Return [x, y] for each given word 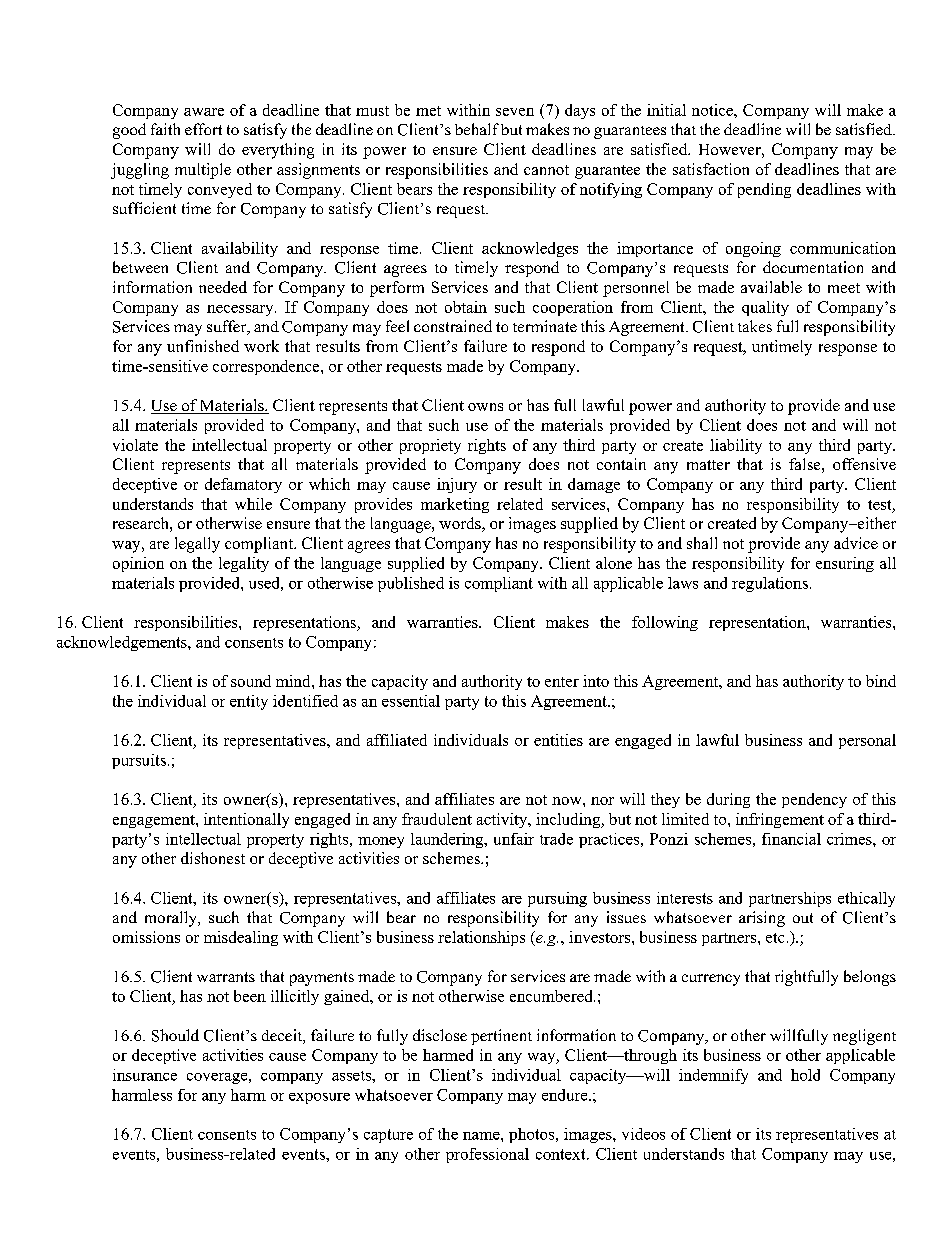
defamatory [243, 485]
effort [203, 129]
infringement [780, 820]
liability [736, 446]
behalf [477, 129]
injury [457, 485]
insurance [145, 1075]
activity [503, 820]
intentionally [246, 820]
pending [764, 190]
